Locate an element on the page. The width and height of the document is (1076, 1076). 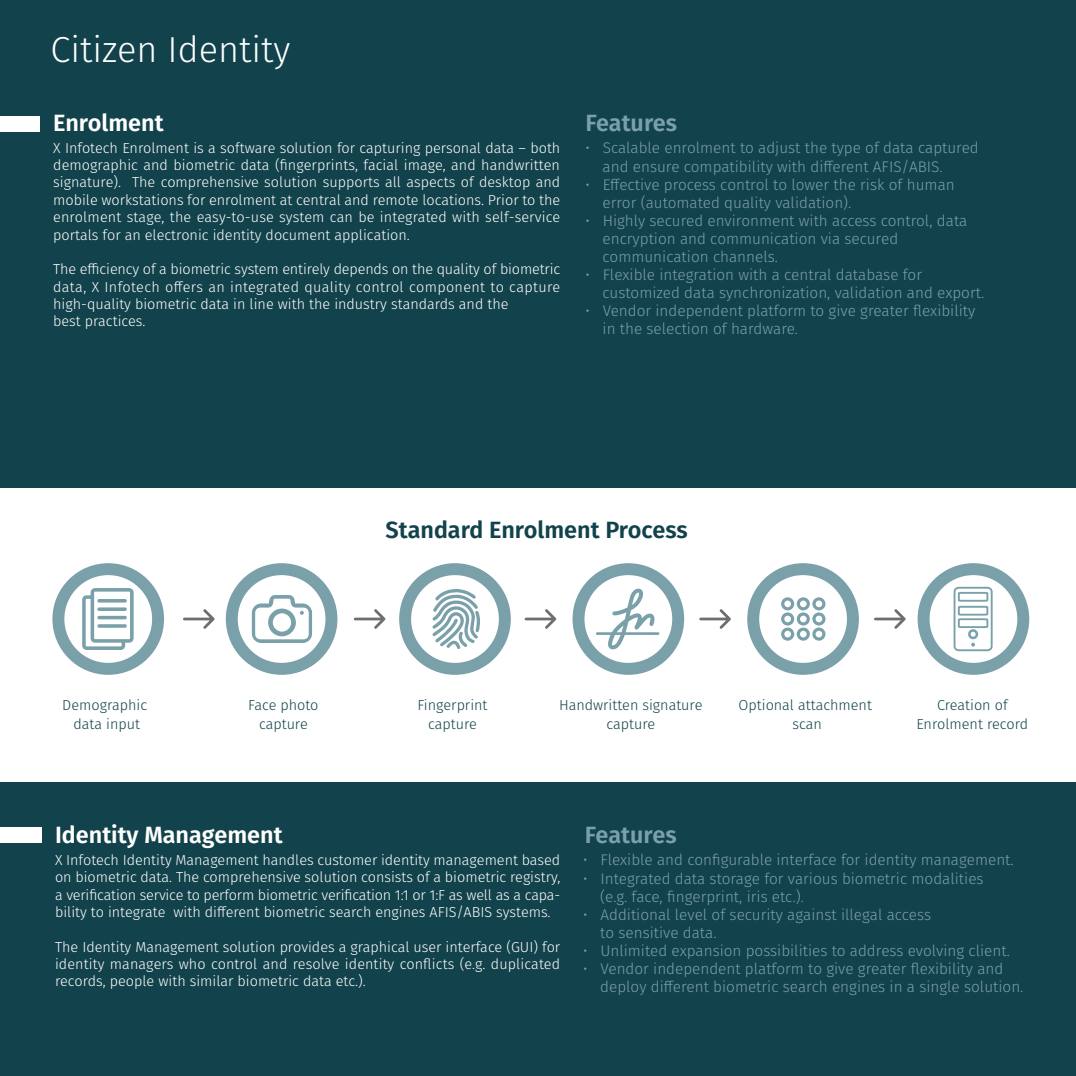
address is located at coordinates (876, 950).
